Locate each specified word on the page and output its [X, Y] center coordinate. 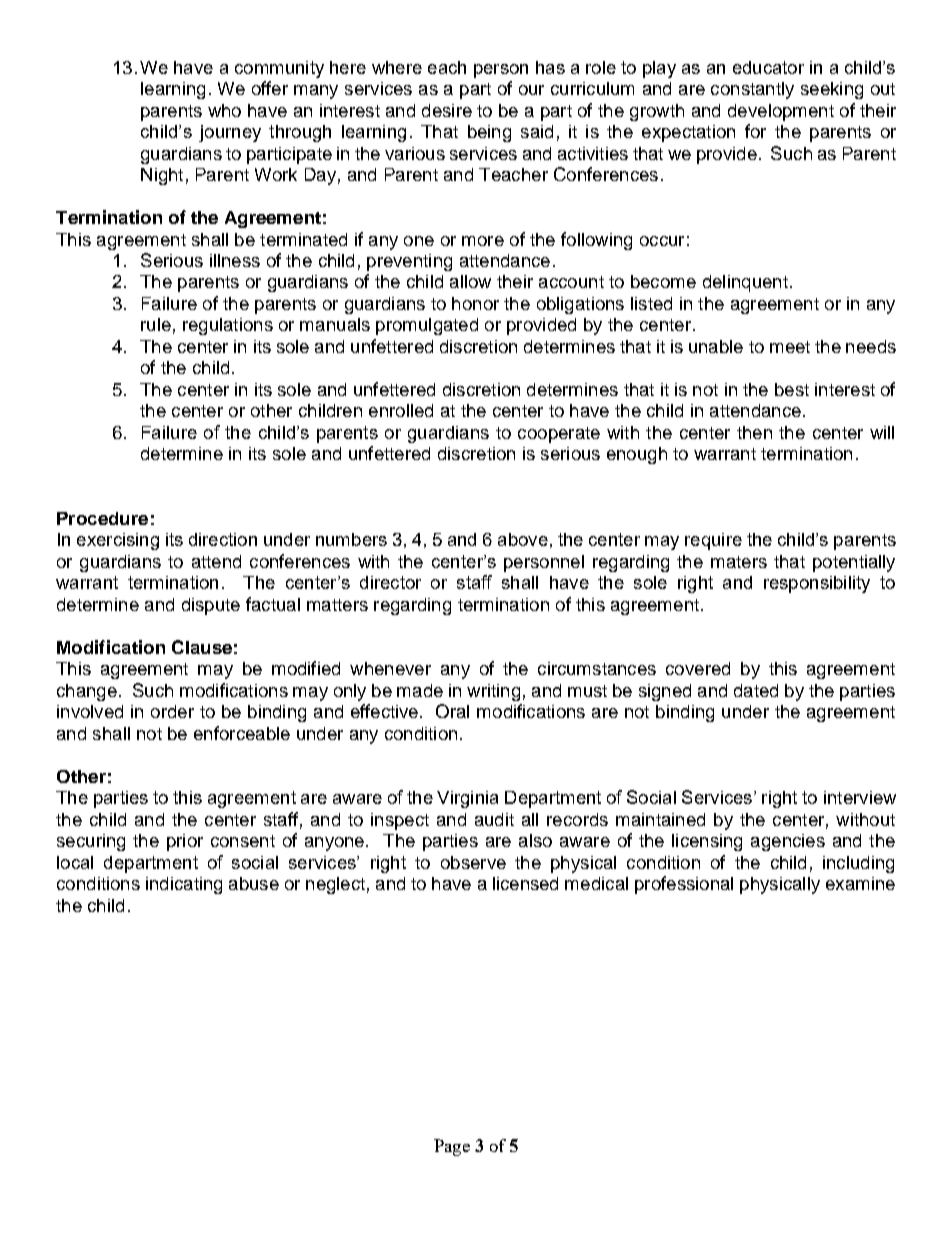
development [781, 112]
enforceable [242, 733]
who [224, 110]
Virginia [467, 799]
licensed [525, 883]
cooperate [559, 435]
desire [447, 110]
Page [452, 1147]
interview [860, 797]
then [754, 432]
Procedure [102, 518]
